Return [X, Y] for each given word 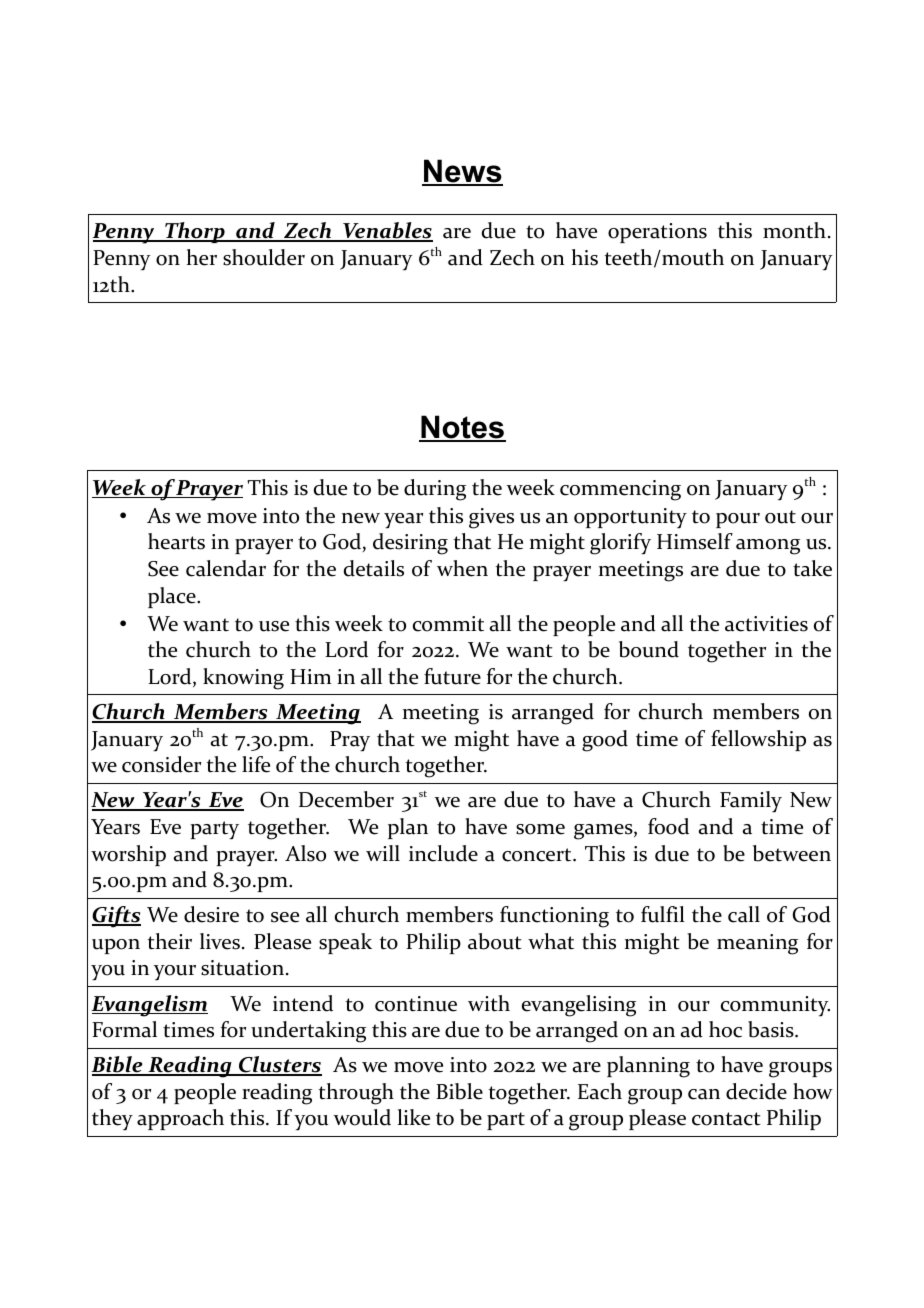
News [462, 172]
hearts [176, 541]
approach [180, 1119]
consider [161, 764]
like [413, 1117]
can [704, 1094]
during [435, 490]
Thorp [195, 232]
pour [738, 520]
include [443, 853]
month [794, 230]
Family [751, 802]
